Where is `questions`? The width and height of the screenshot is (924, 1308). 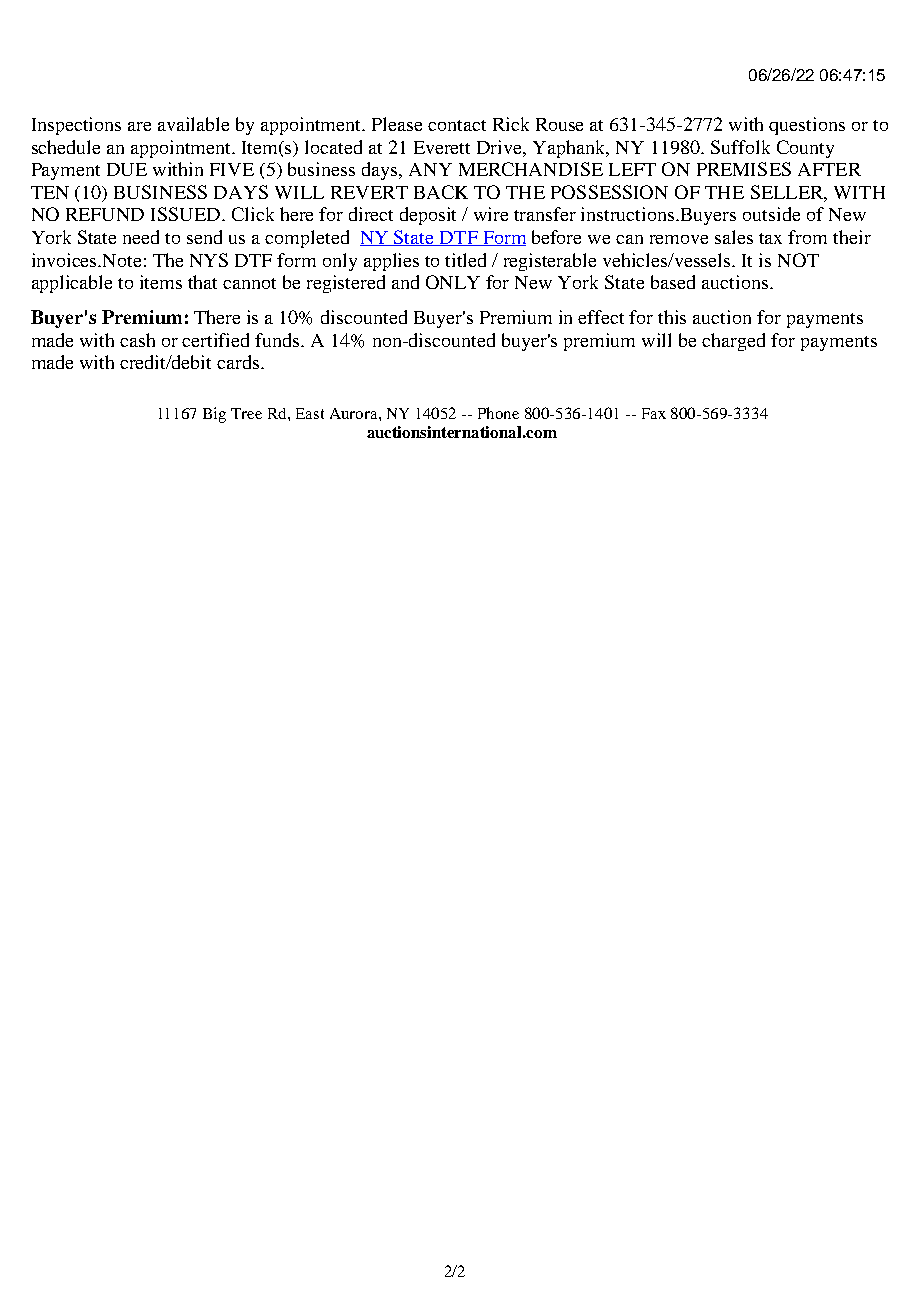 questions is located at coordinates (807, 126).
